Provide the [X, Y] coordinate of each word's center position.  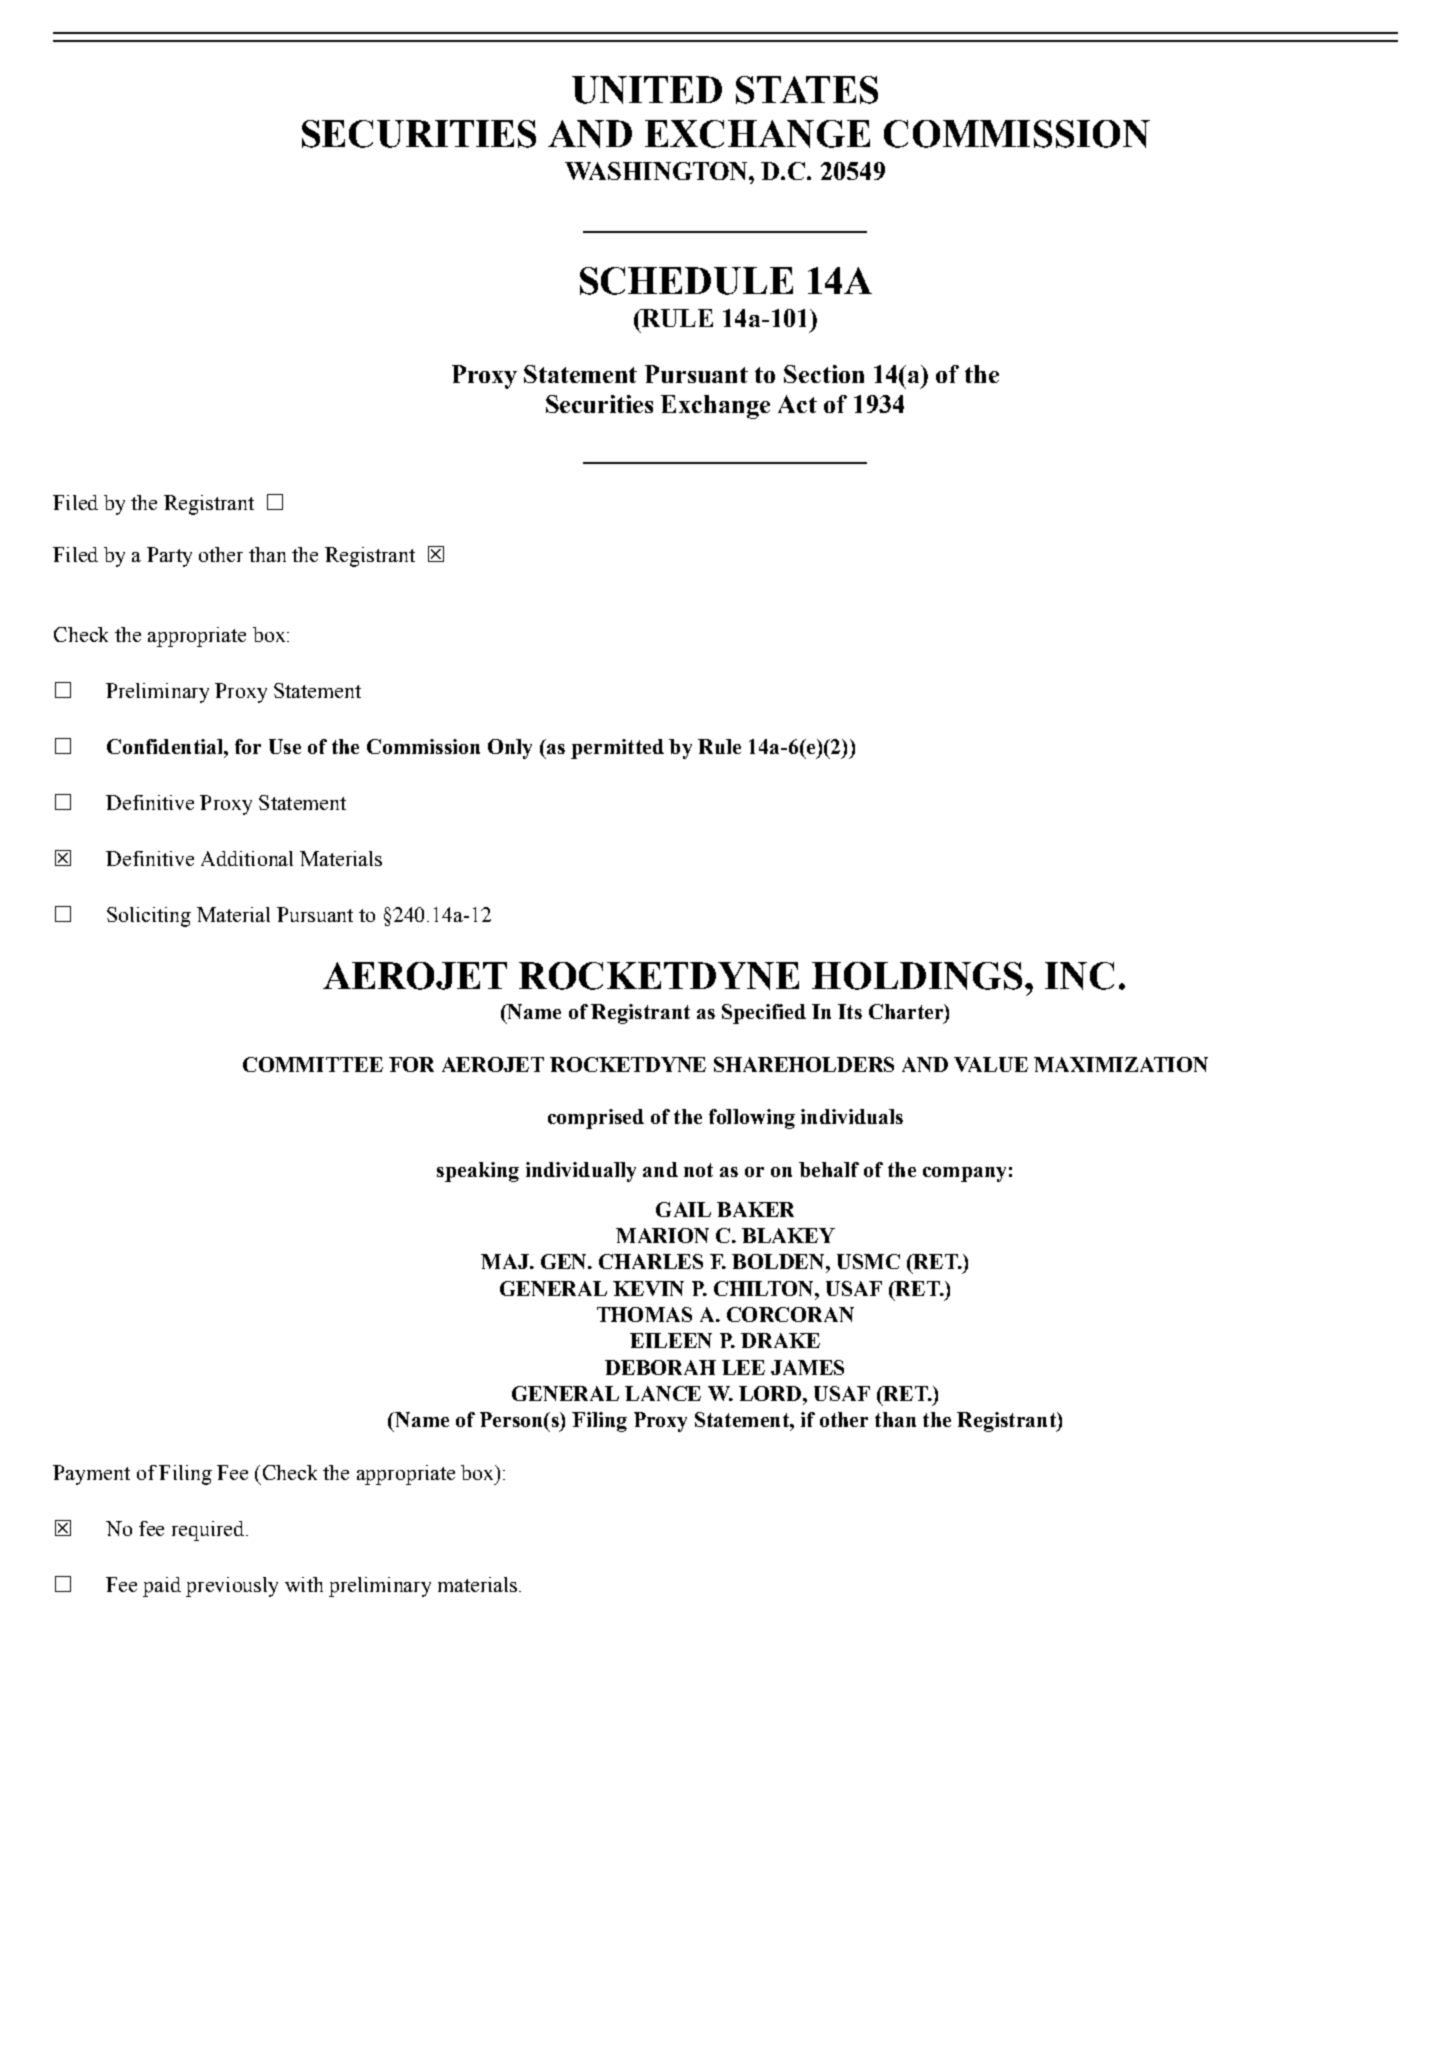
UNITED [647, 90]
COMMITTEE [313, 1064]
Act [797, 404]
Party [169, 557]
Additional [247, 858]
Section [824, 374]
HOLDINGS [919, 976]
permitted [617, 749]
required [208, 1531]
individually [581, 1172]
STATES [807, 90]
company [964, 1174]
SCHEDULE [686, 281]
